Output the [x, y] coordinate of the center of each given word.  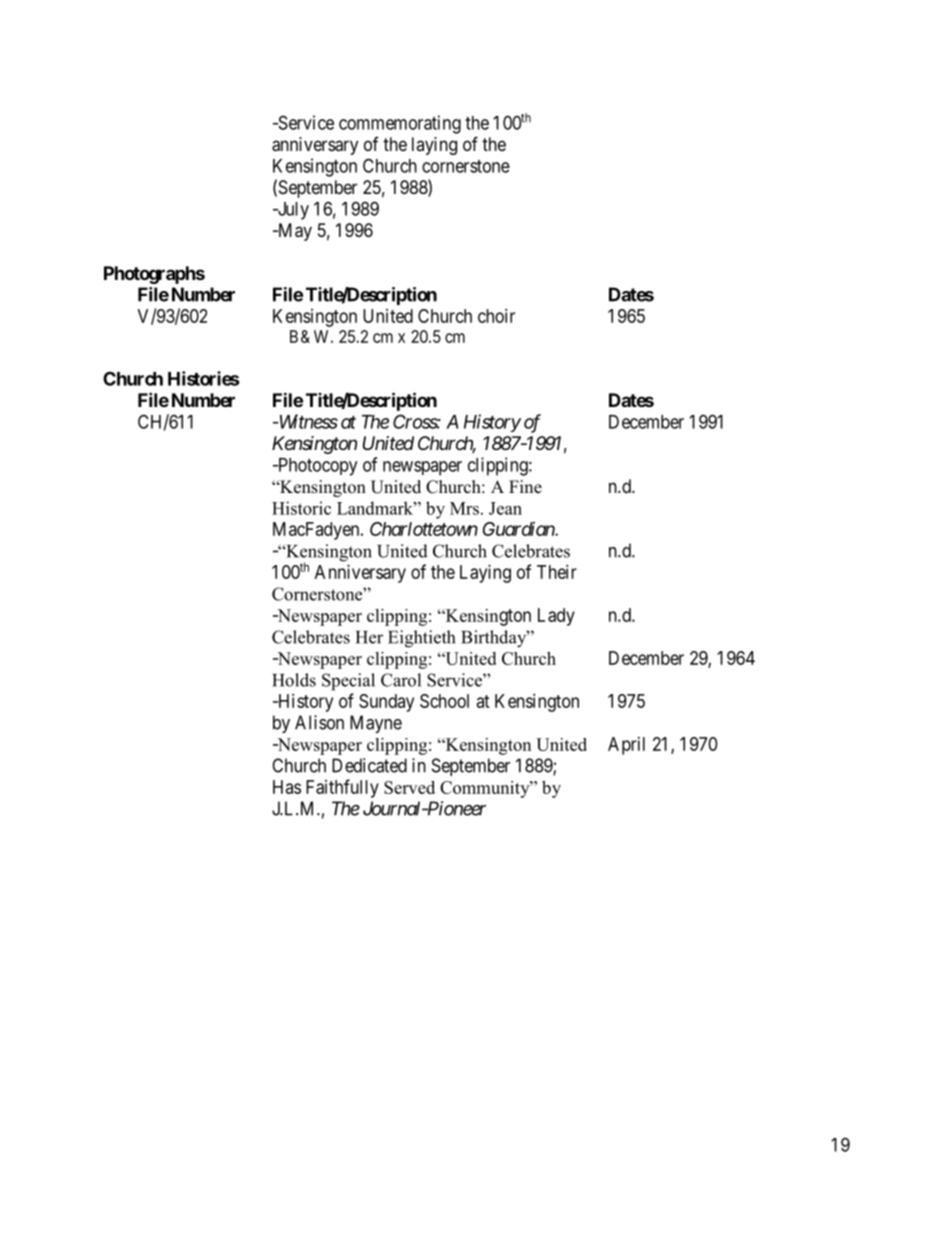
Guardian [519, 529]
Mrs [464, 508]
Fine [525, 487]
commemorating [400, 124]
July [292, 211]
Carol [401, 680]
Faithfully [342, 788]
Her [369, 637]
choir [496, 316]
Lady [556, 617]
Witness [307, 421]
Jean [505, 508]
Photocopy [316, 467]
